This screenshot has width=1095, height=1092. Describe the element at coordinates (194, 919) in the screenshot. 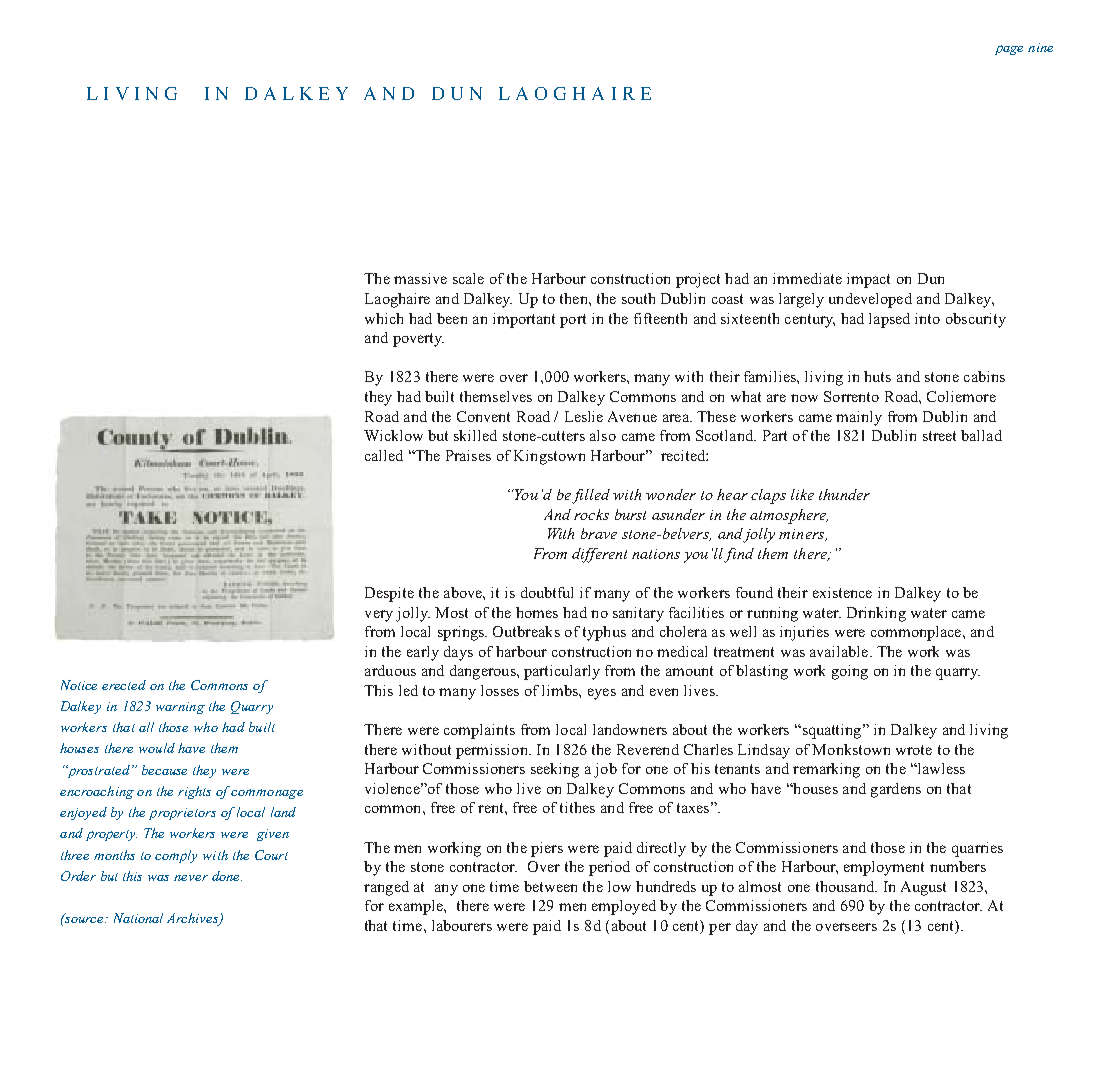

I see `Archives` at that location.
